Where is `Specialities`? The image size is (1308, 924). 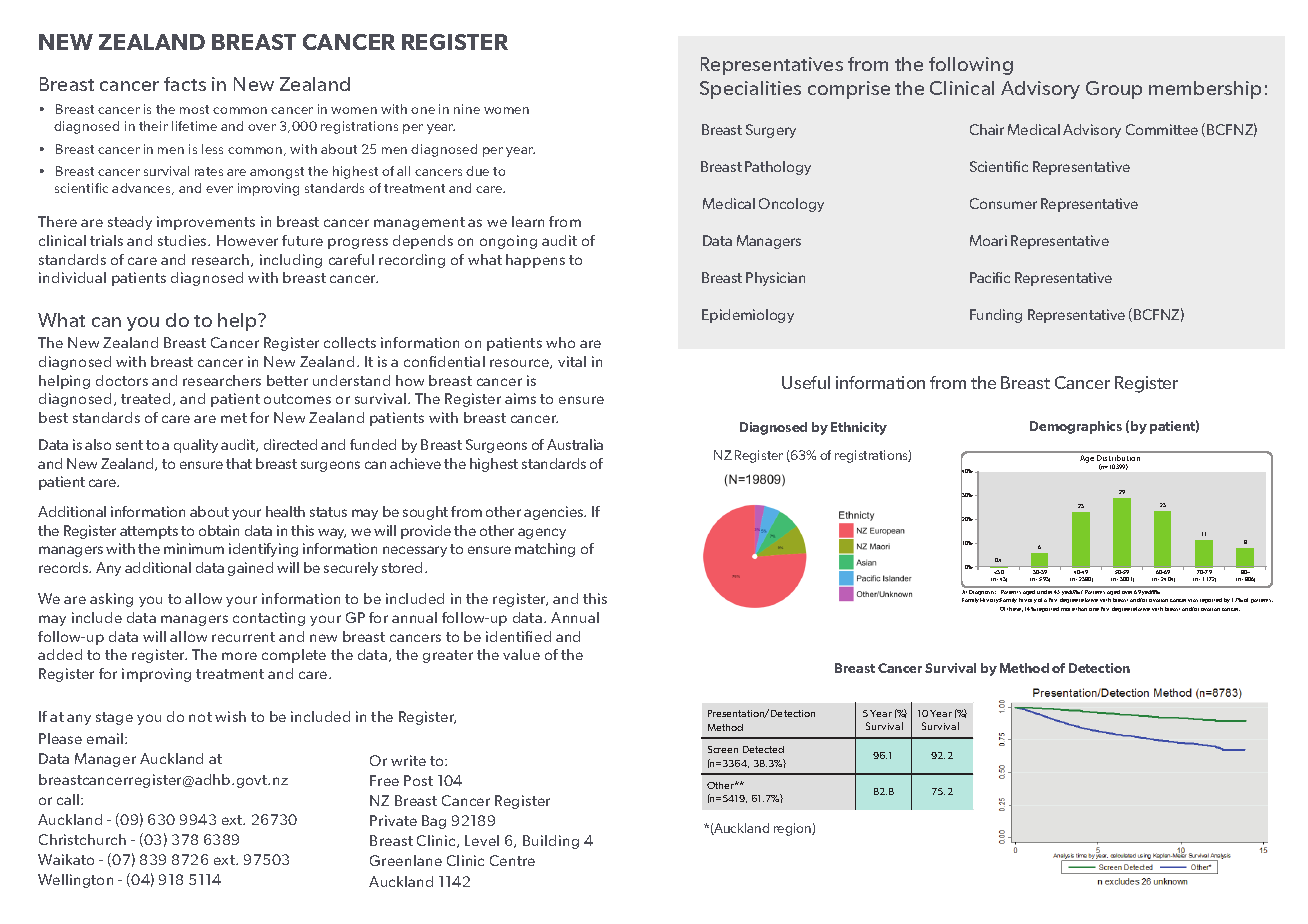 Specialities is located at coordinates (750, 90).
